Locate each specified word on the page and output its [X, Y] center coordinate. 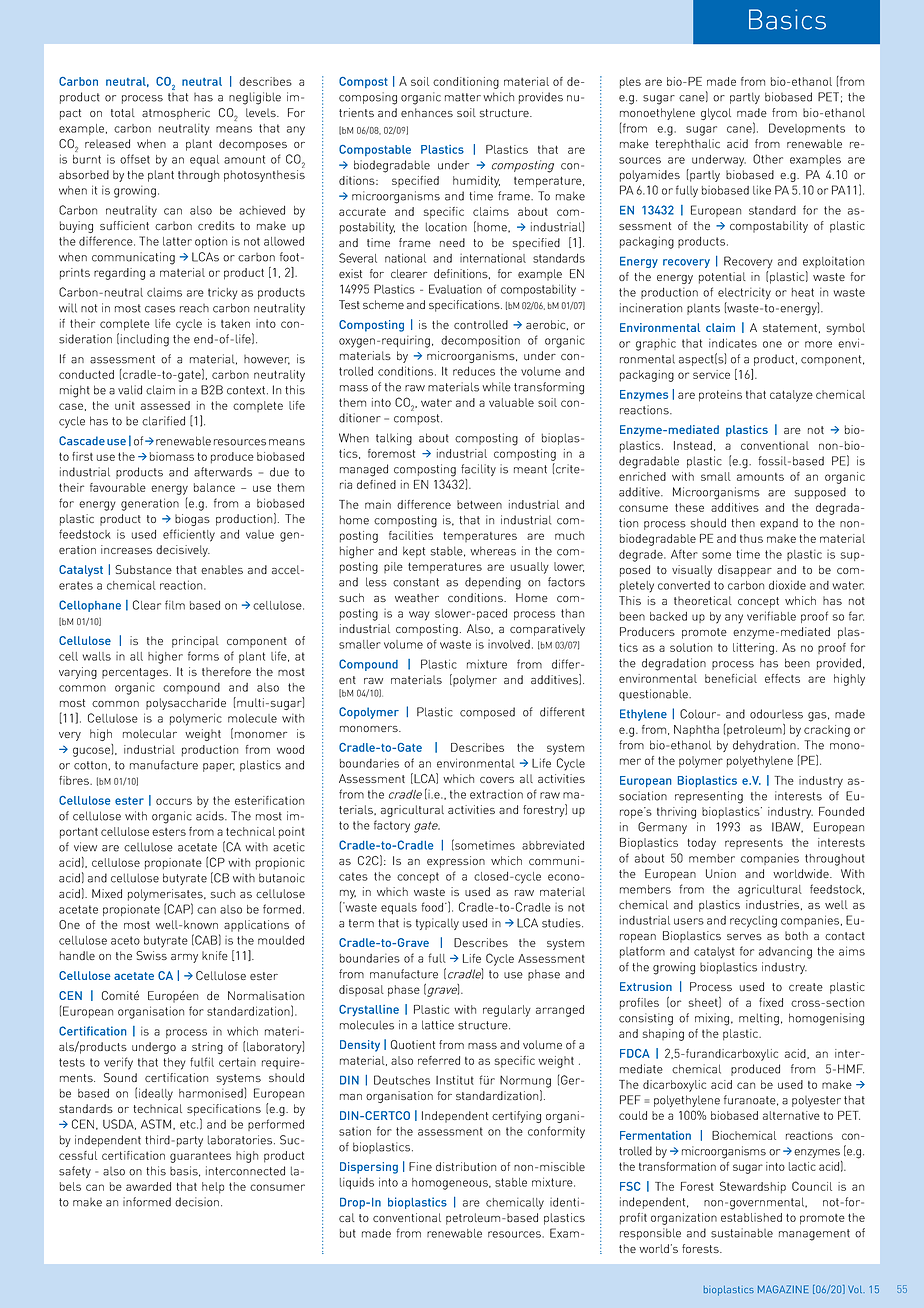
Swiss [151, 955]
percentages [136, 673]
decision [197, 1202]
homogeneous [451, 1184]
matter [463, 97]
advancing [785, 953]
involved [509, 644]
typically [437, 924]
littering [753, 649]
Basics [787, 19]
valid [130, 390]
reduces [474, 371]
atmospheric [176, 114]
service [711, 374]
